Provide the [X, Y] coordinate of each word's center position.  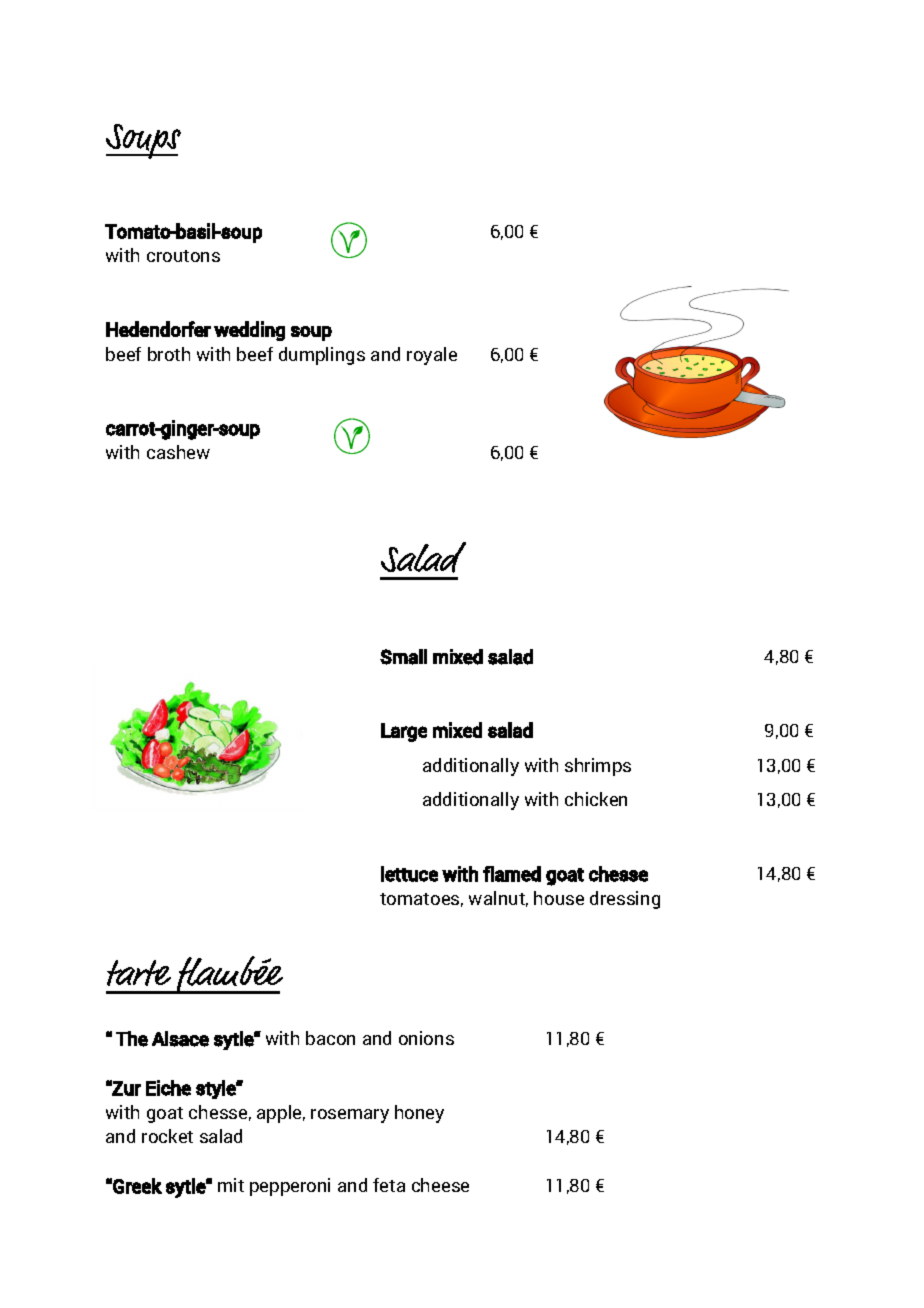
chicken [596, 799]
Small [403, 657]
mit [231, 1185]
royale [432, 356]
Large [404, 732]
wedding [249, 331]
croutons [183, 256]
